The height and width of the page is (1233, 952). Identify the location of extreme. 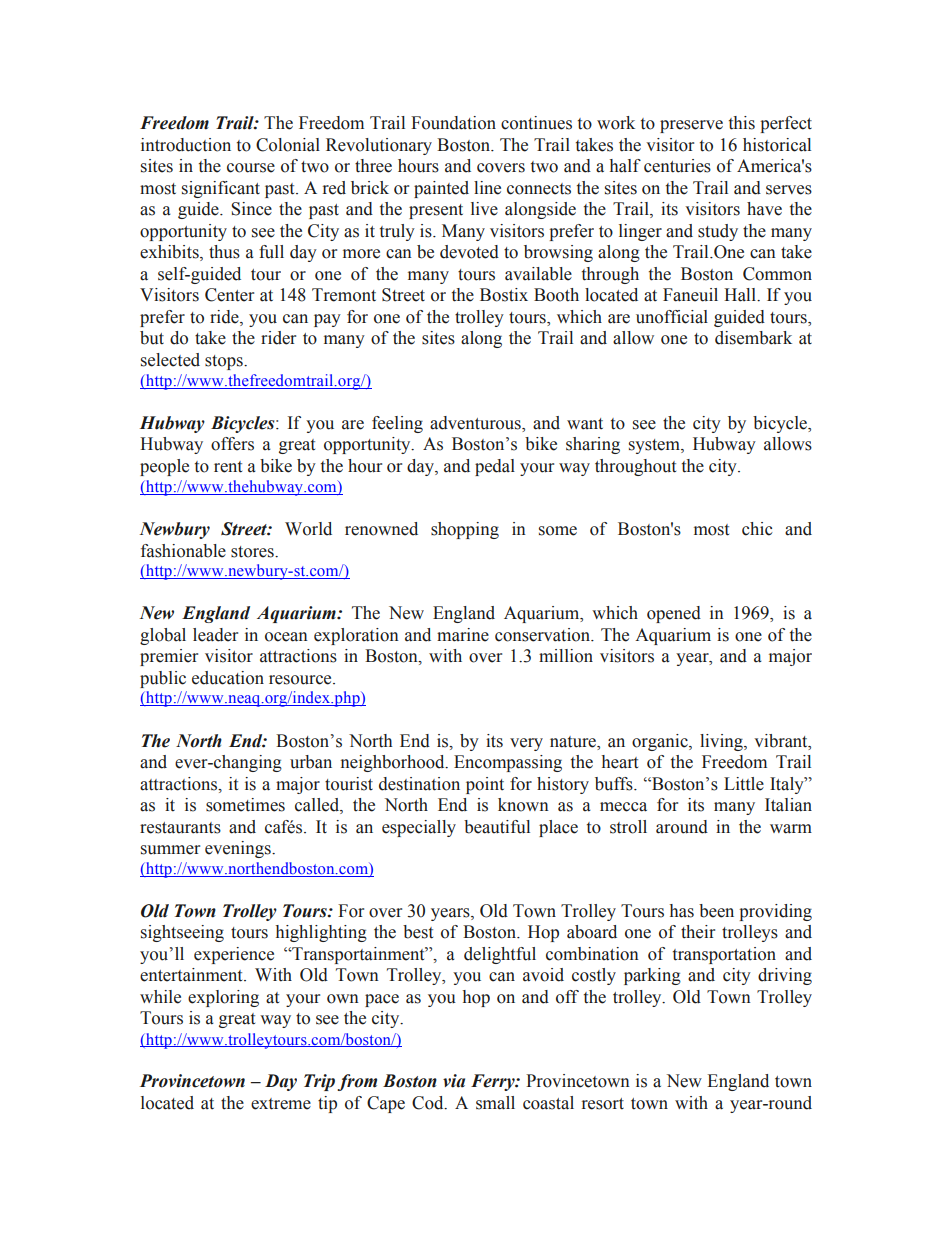
(281, 1104).
